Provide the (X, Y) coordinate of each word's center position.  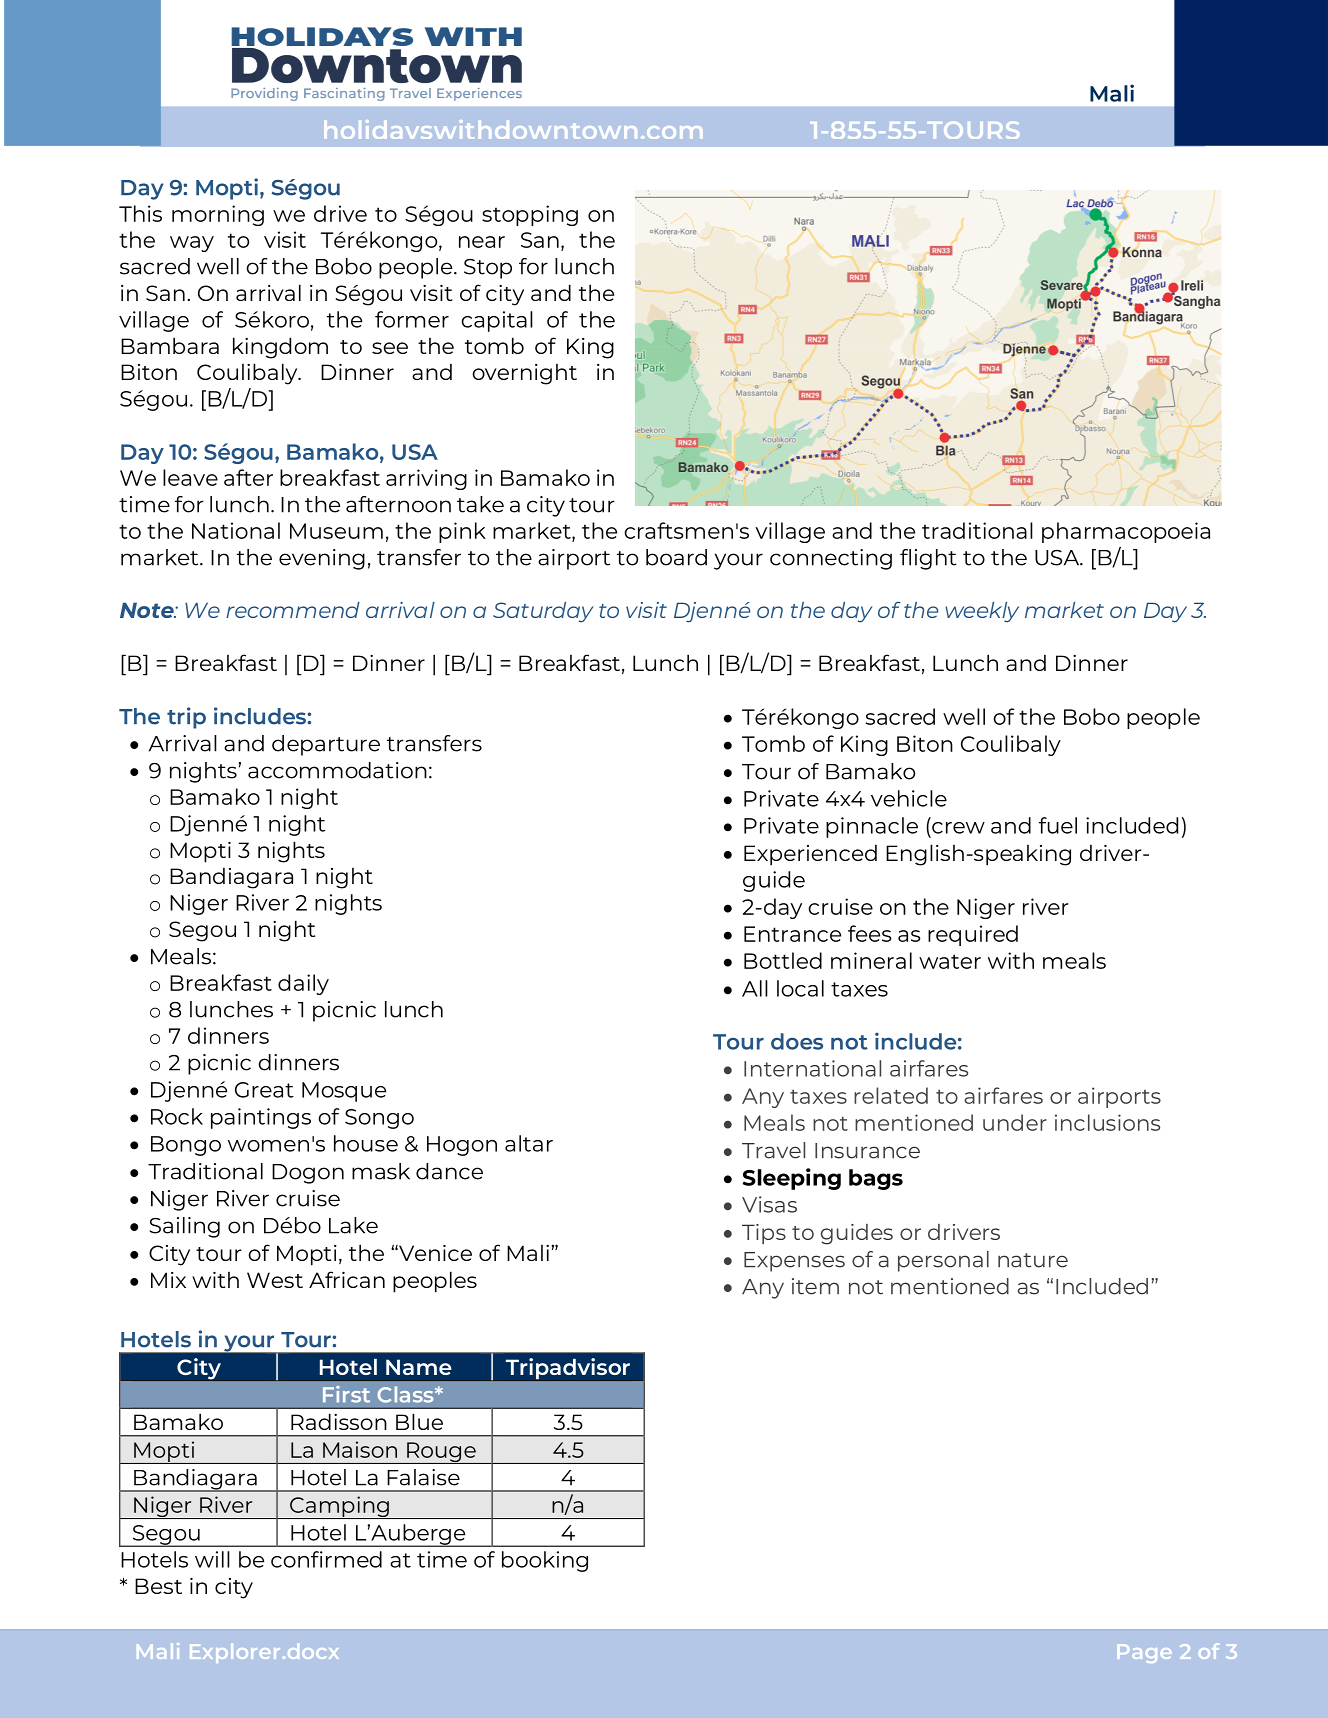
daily (303, 984)
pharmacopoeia (1126, 532)
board (676, 557)
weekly (982, 612)
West (275, 1280)
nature (1033, 1260)
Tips (764, 1234)
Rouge (441, 1453)
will (212, 1559)
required (973, 935)
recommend (293, 610)
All (755, 988)
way (192, 244)
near (482, 242)
